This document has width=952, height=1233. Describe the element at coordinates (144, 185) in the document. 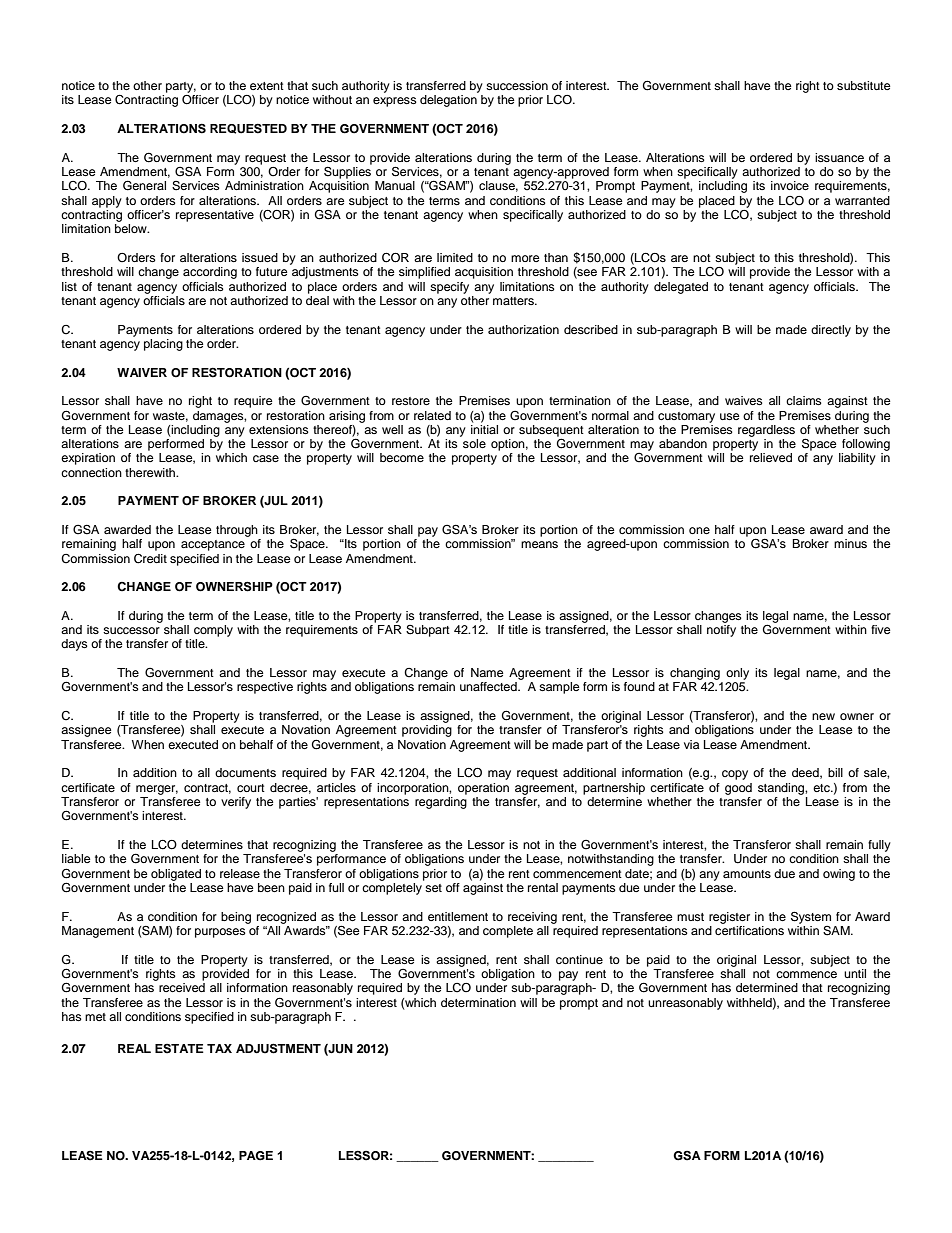

I see `General` at that location.
